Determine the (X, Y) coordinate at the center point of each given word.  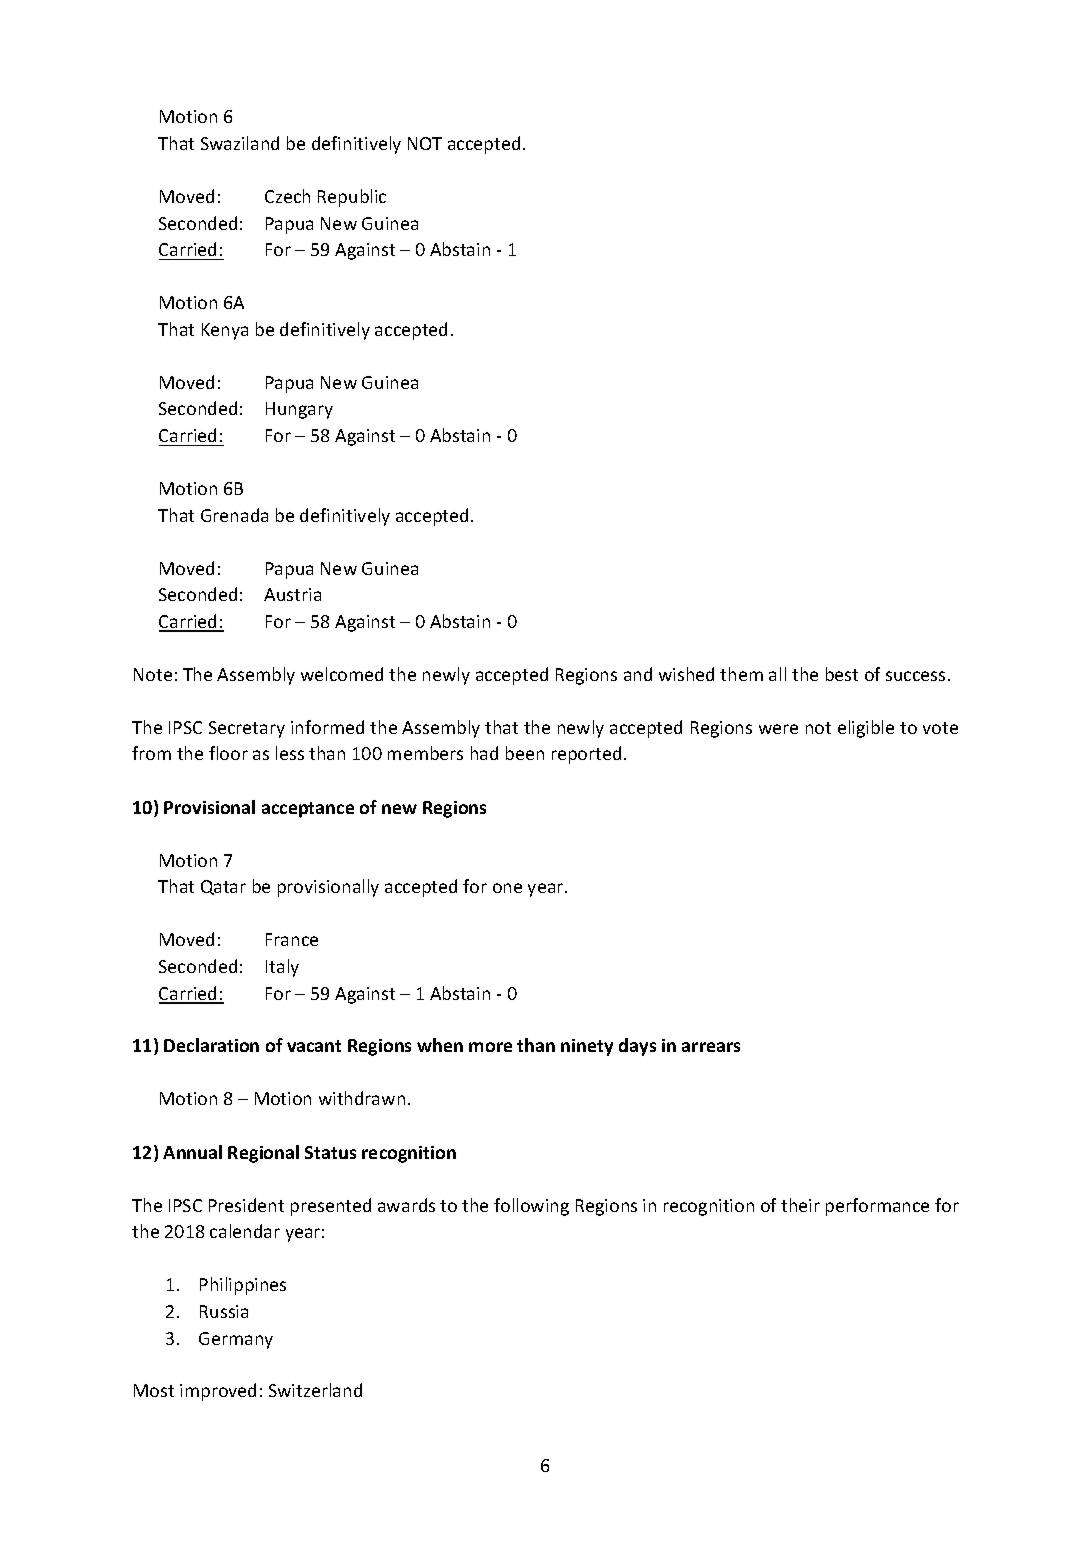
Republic (352, 198)
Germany (236, 1340)
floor (228, 753)
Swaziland (240, 143)
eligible (866, 729)
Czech (287, 196)
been (525, 753)
